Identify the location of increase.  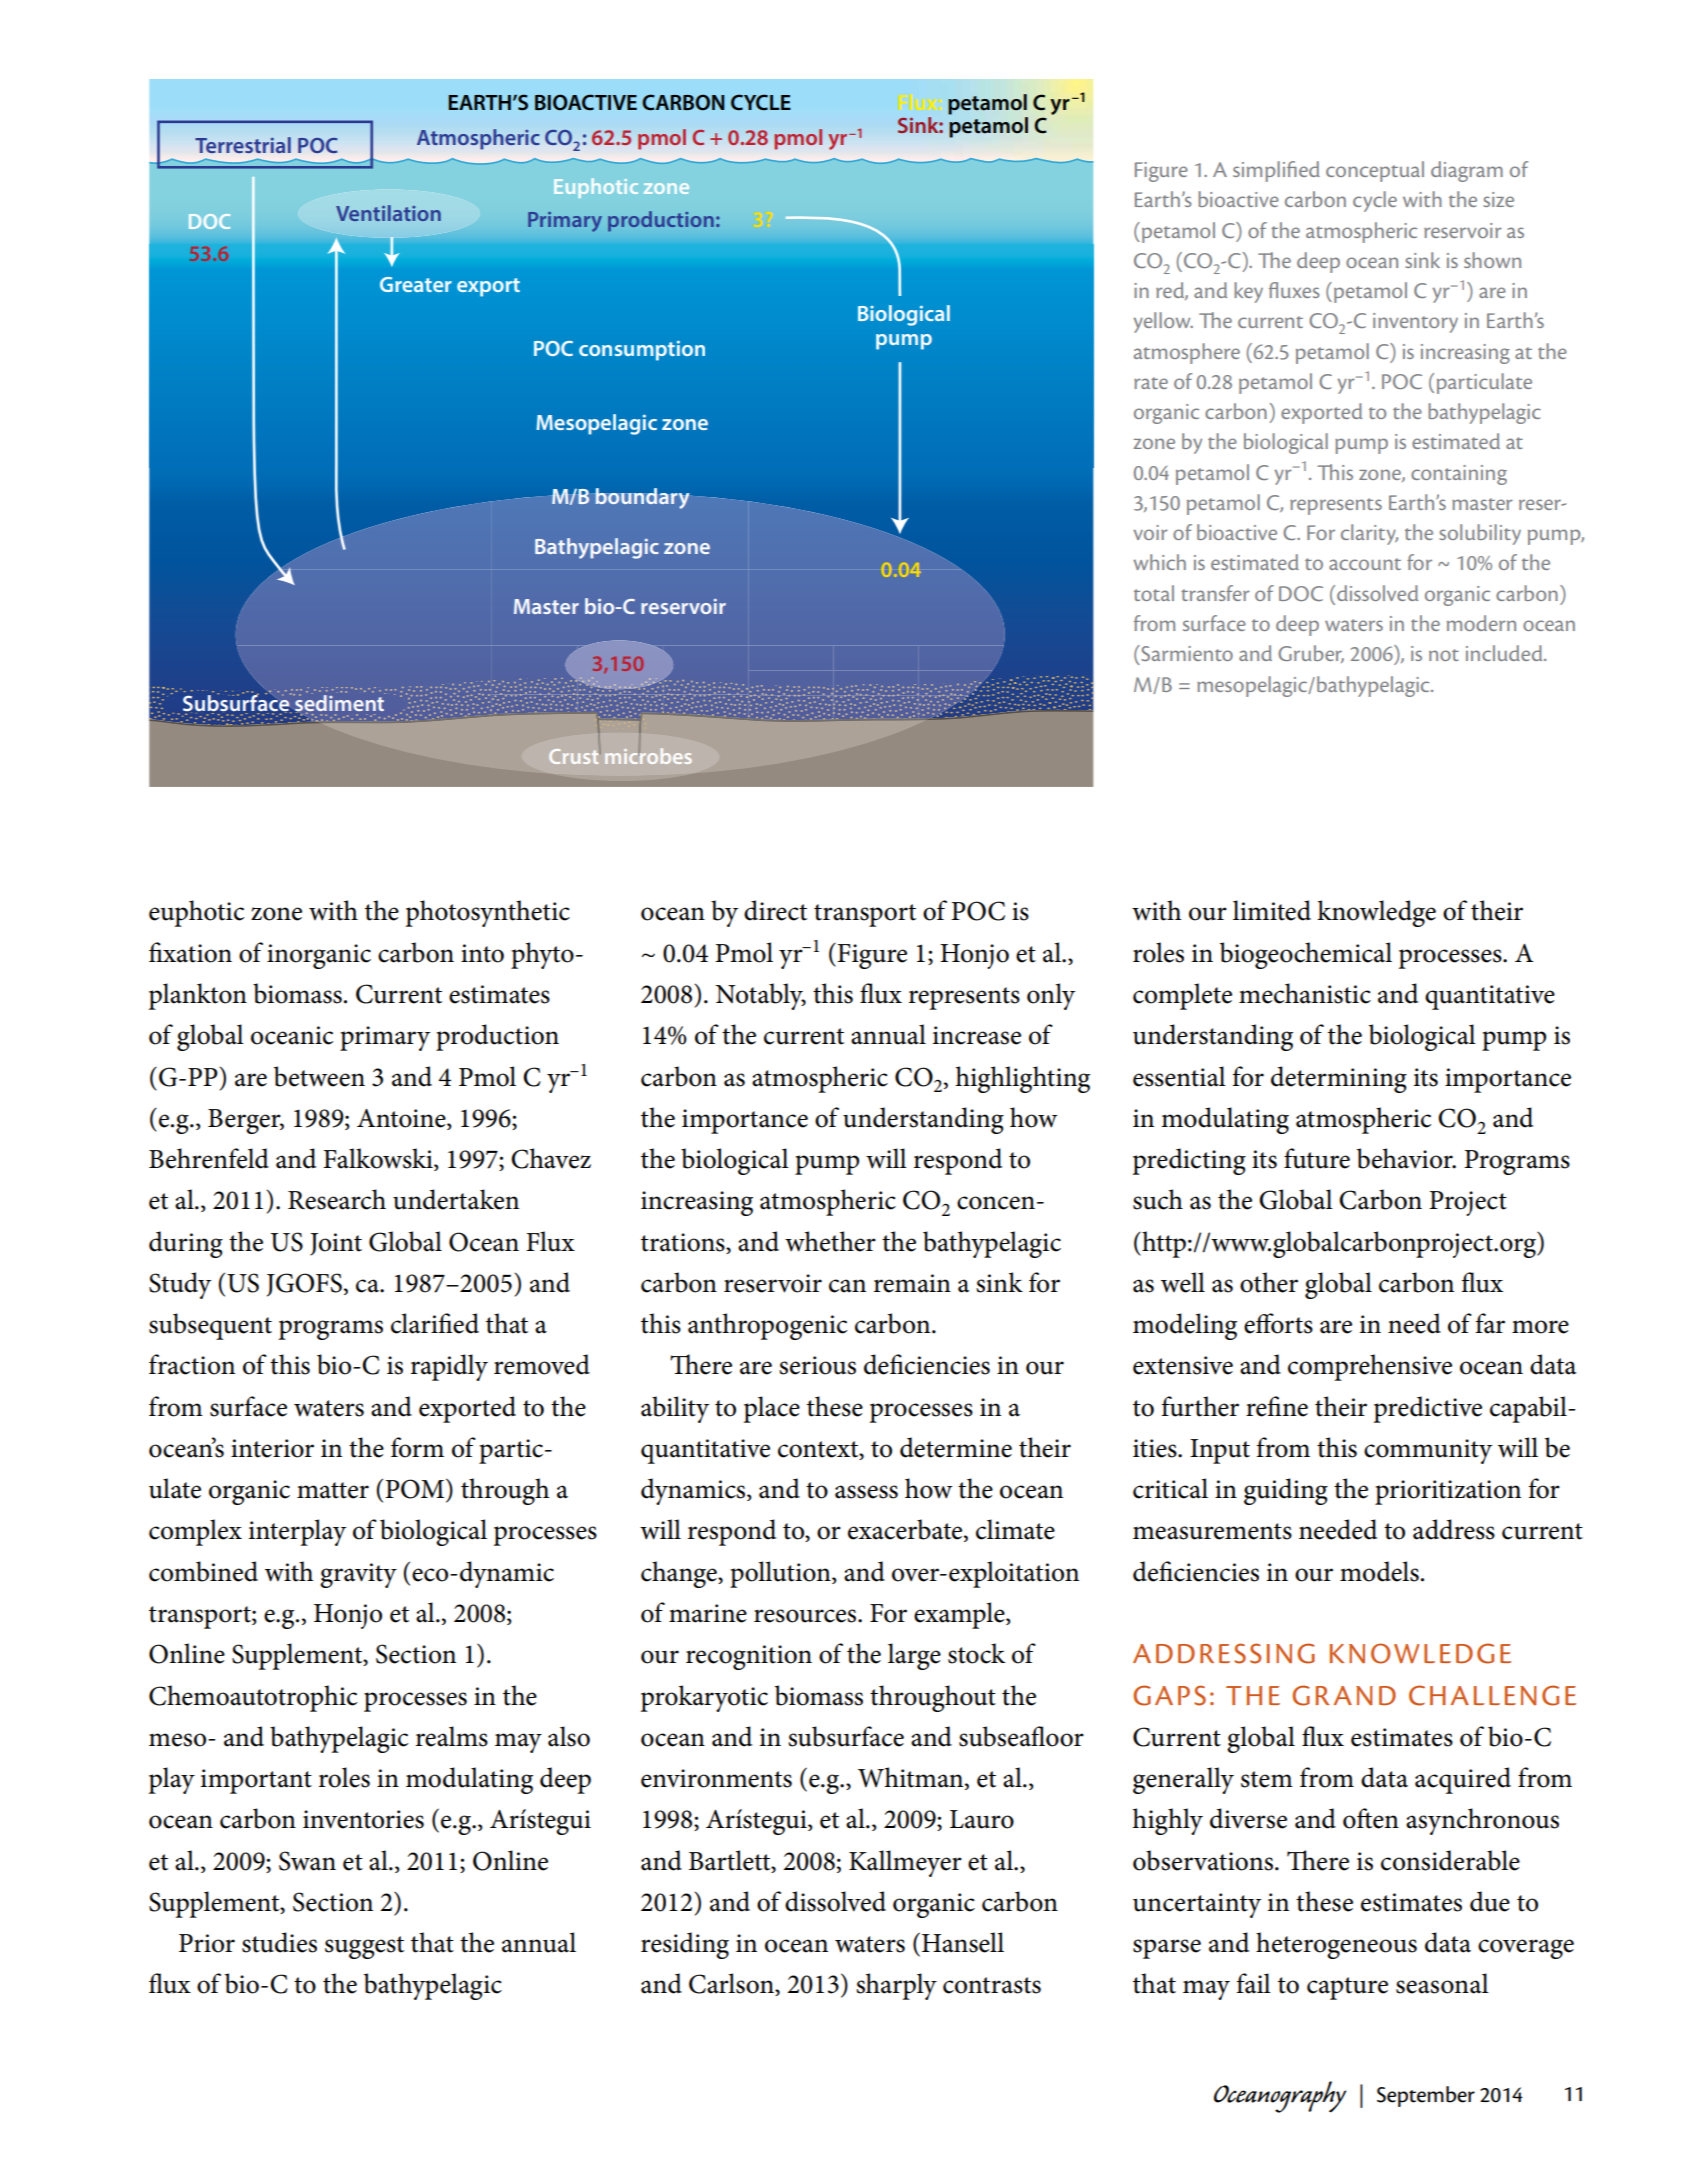
(977, 1035).
